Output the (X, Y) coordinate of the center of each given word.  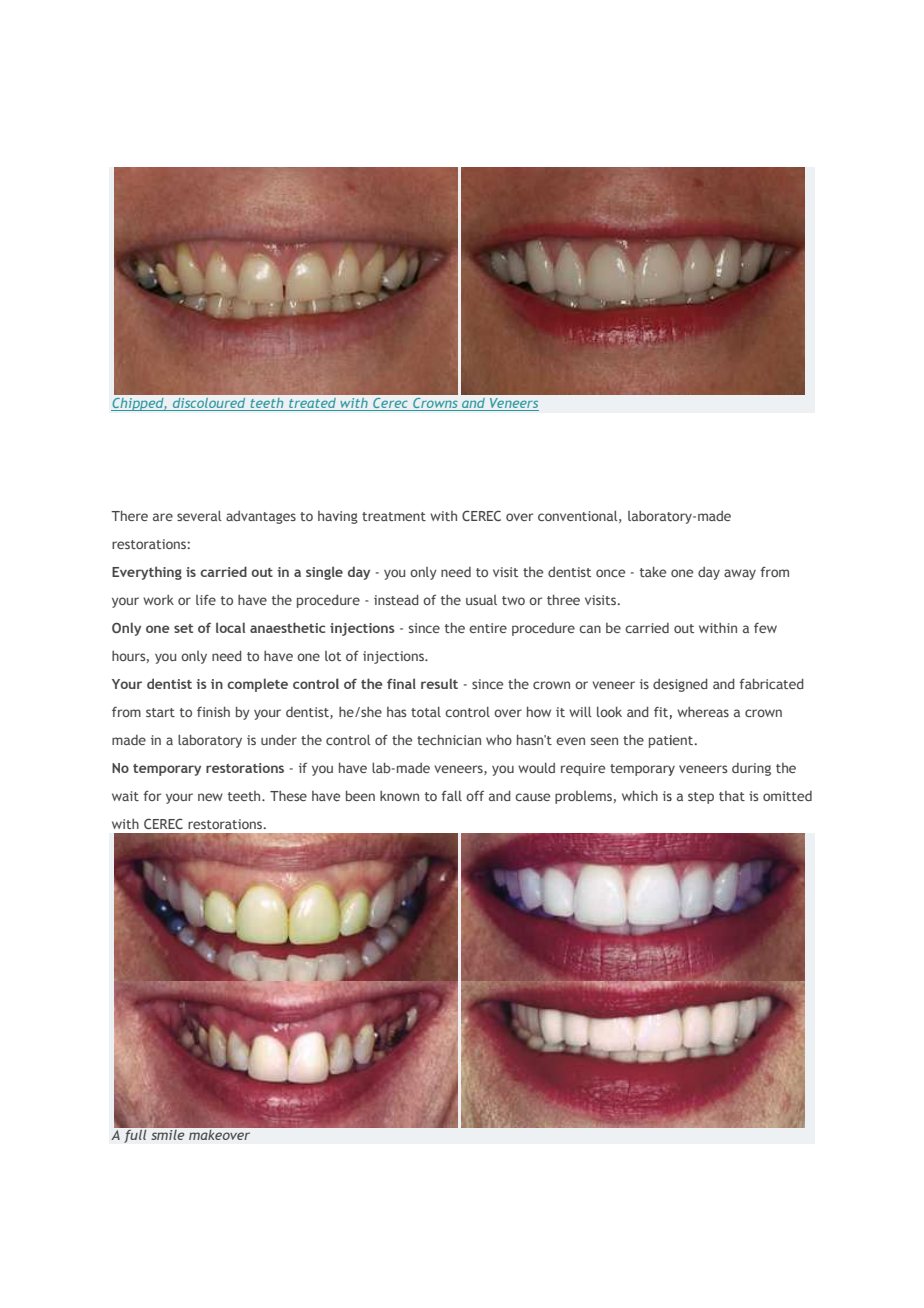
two (513, 600)
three (563, 600)
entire (488, 628)
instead (396, 600)
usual (481, 600)
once (610, 573)
